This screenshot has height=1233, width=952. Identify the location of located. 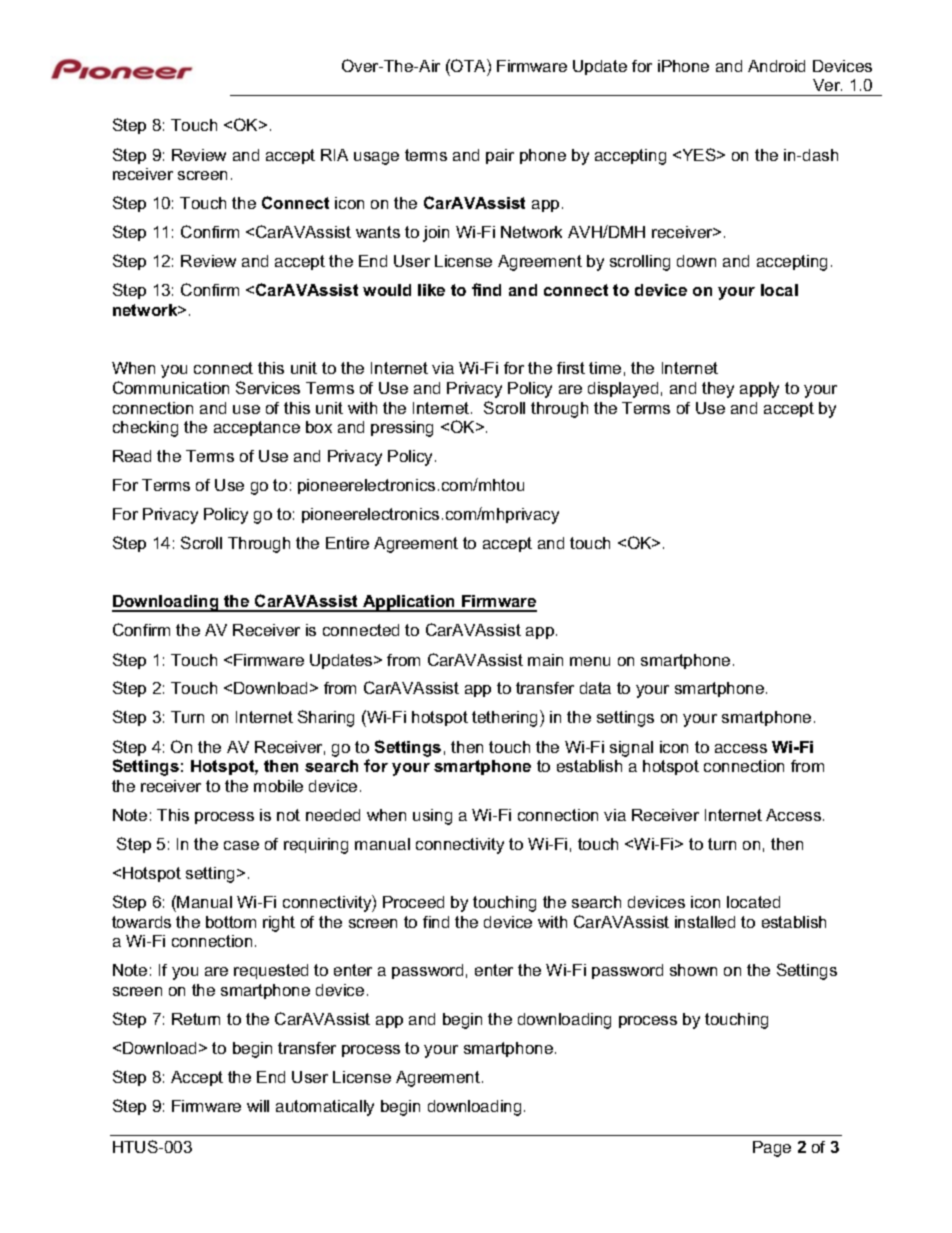
(753, 902).
